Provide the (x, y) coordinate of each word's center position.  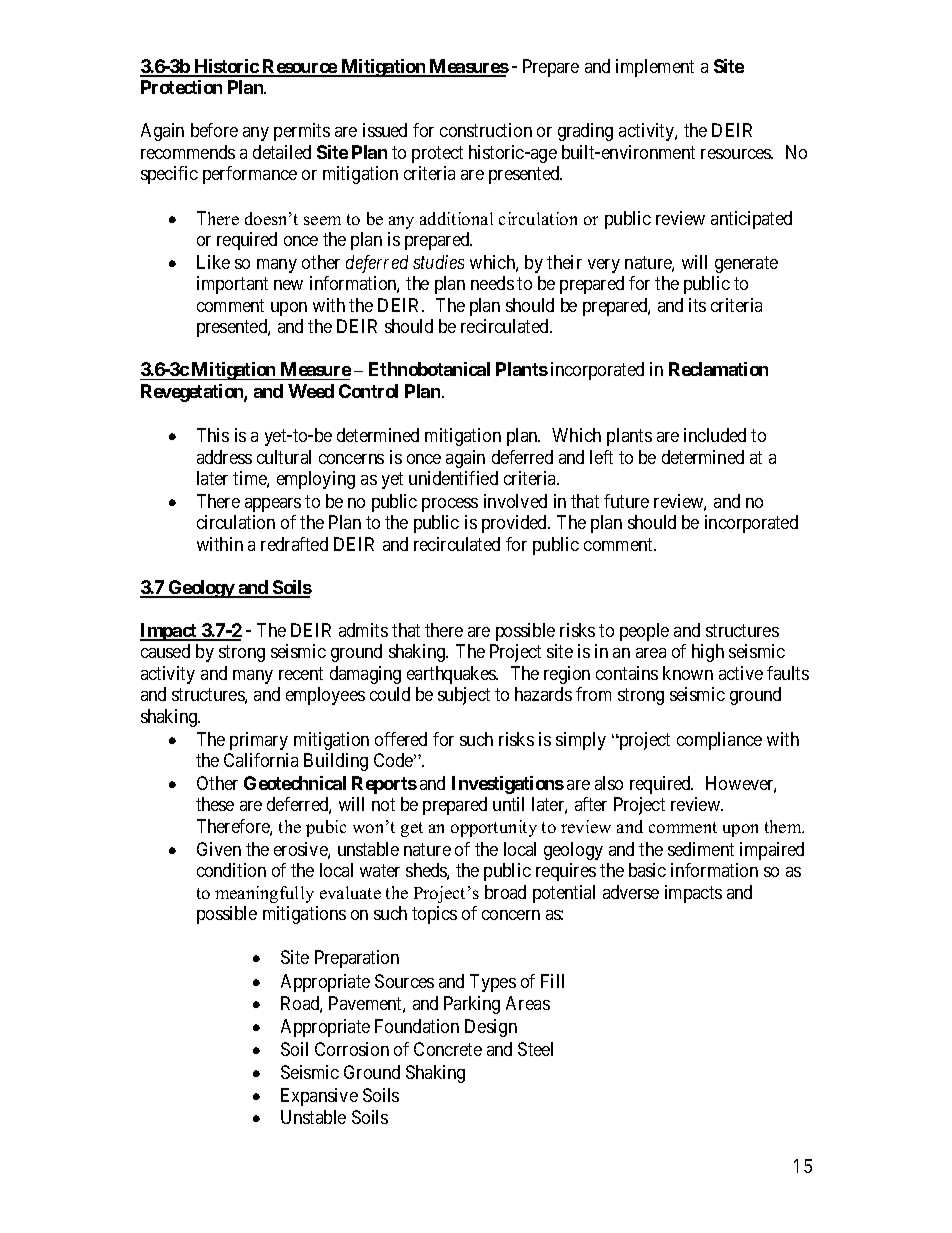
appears (273, 505)
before (214, 130)
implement (655, 68)
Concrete (448, 1049)
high (708, 653)
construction (486, 130)
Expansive (319, 1097)
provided (515, 524)
